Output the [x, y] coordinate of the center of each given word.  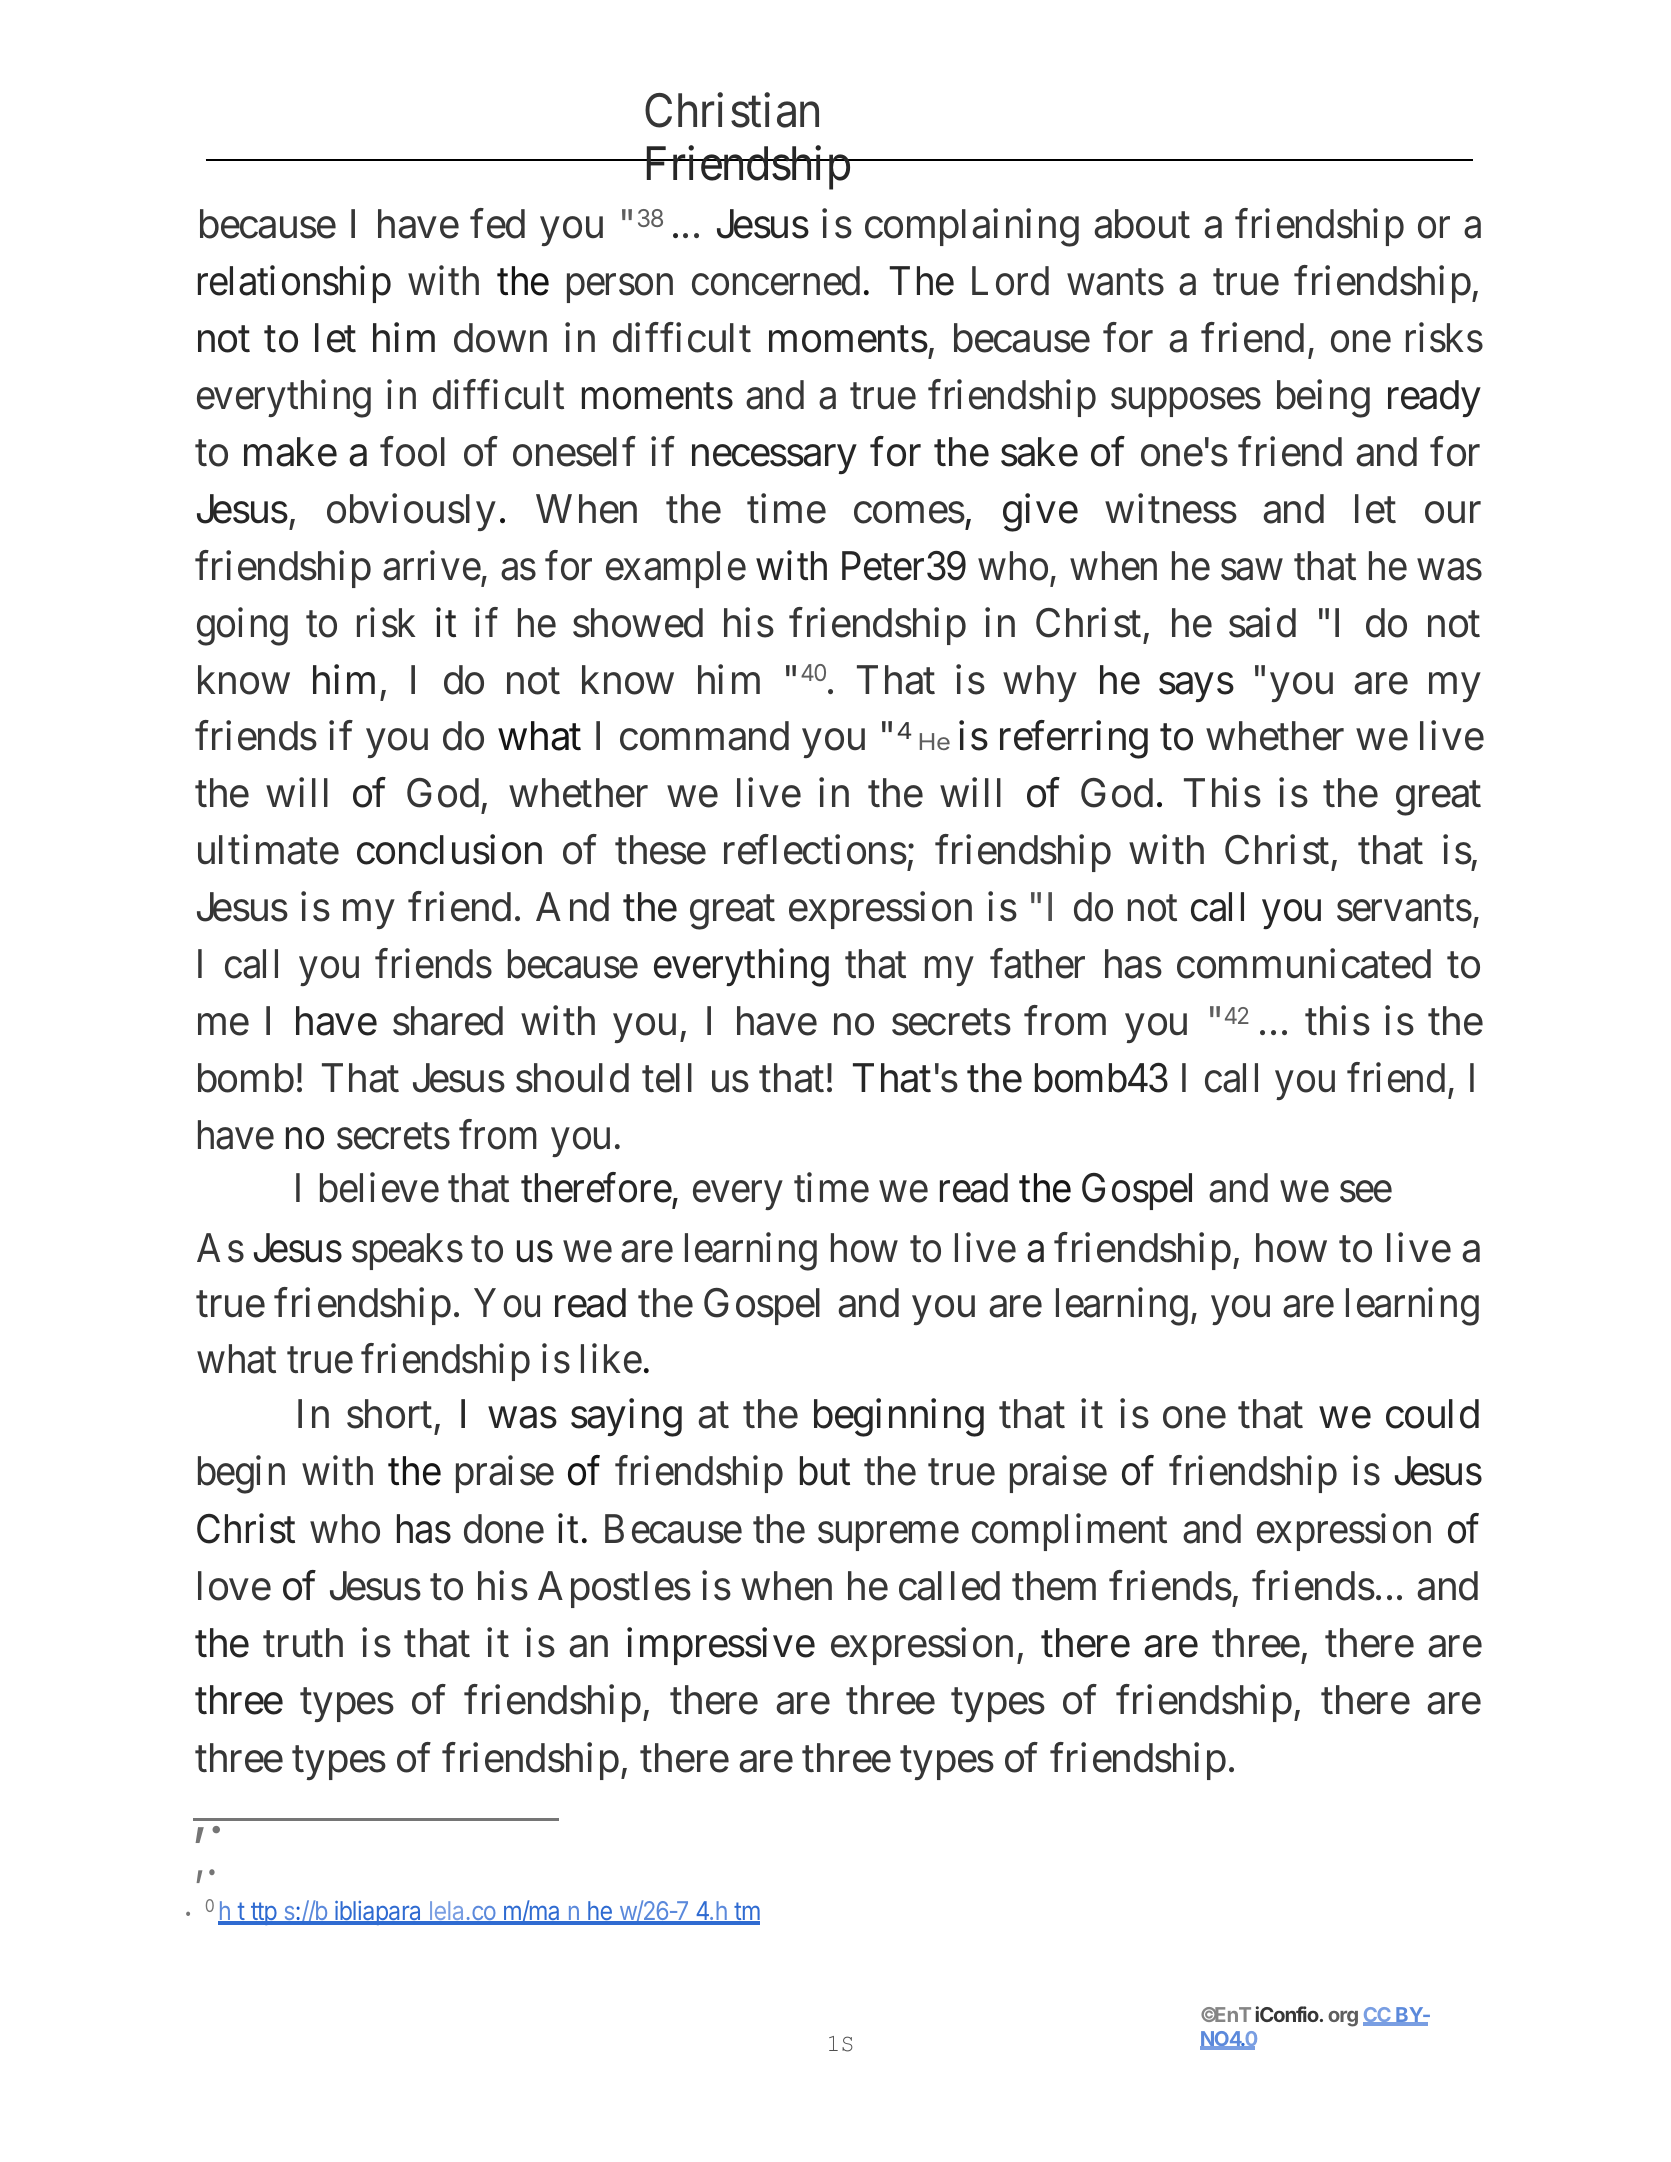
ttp [263, 1913]
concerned [776, 281]
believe [379, 1188]
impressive [721, 1646]
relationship [294, 284]
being [1323, 399]
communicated [1304, 964]
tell [667, 1078]
